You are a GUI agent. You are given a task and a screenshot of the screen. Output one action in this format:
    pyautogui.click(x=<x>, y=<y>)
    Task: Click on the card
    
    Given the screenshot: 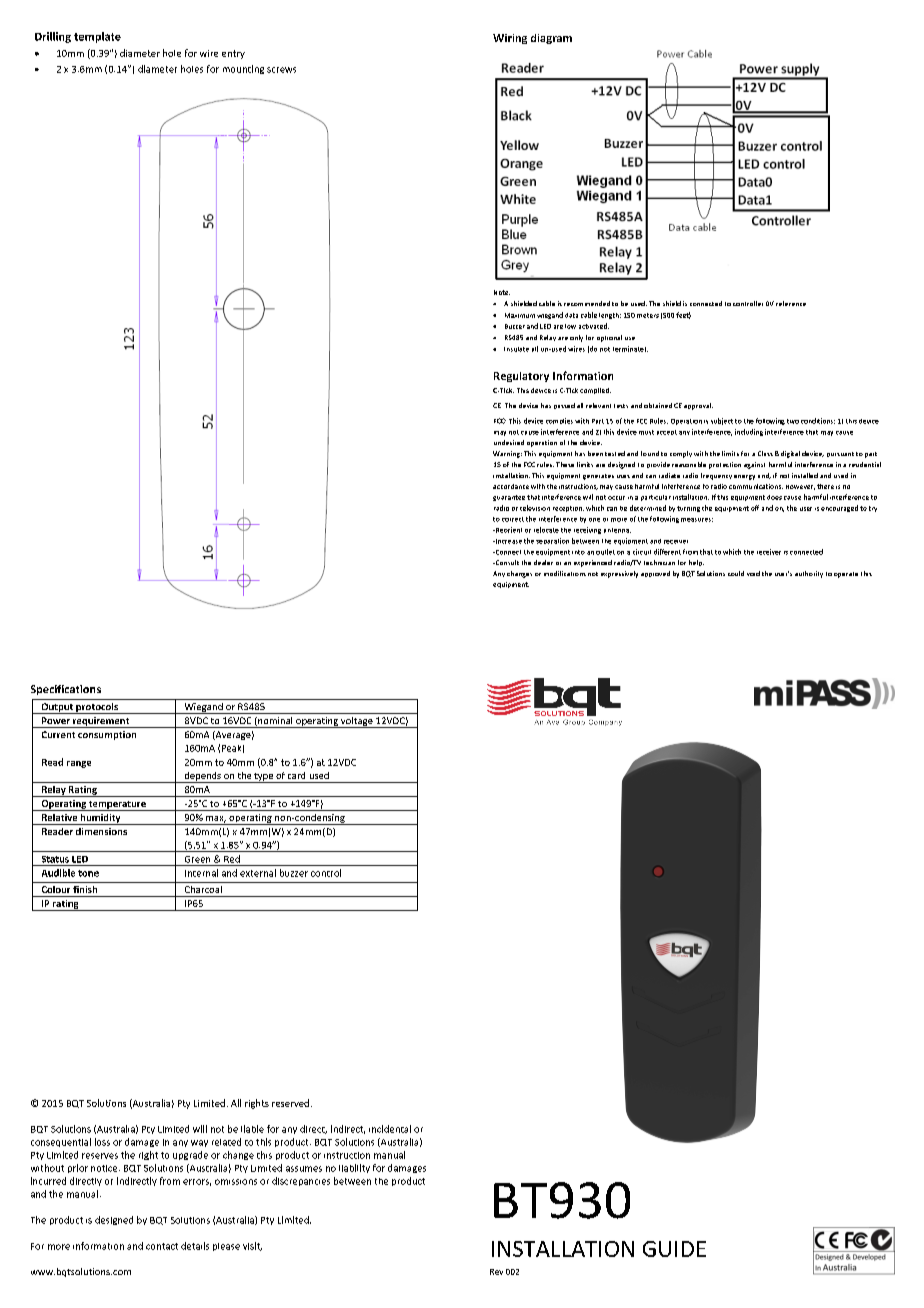 What is the action you would take?
    pyautogui.click(x=296, y=775)
